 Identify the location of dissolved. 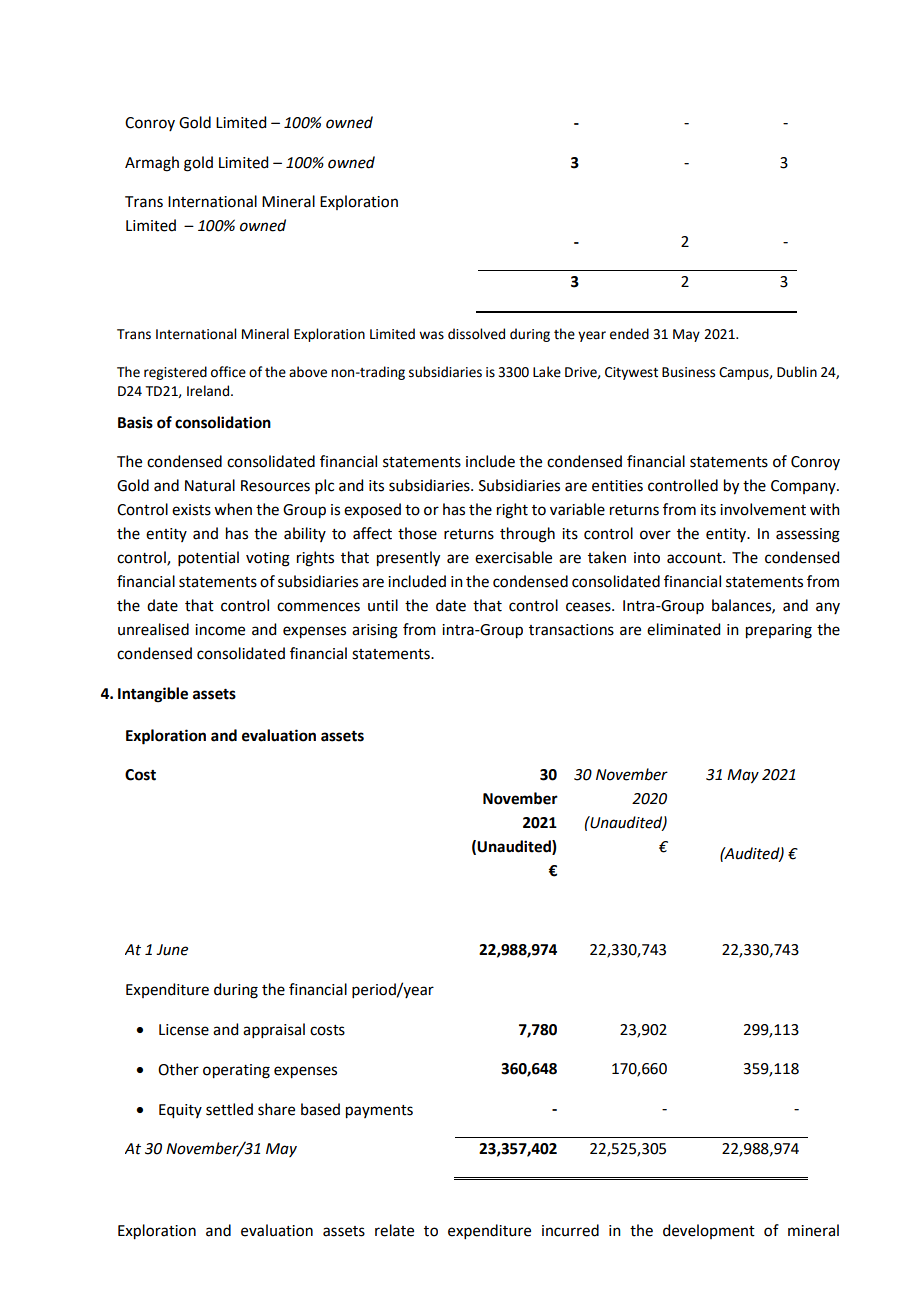
(476, 334).
